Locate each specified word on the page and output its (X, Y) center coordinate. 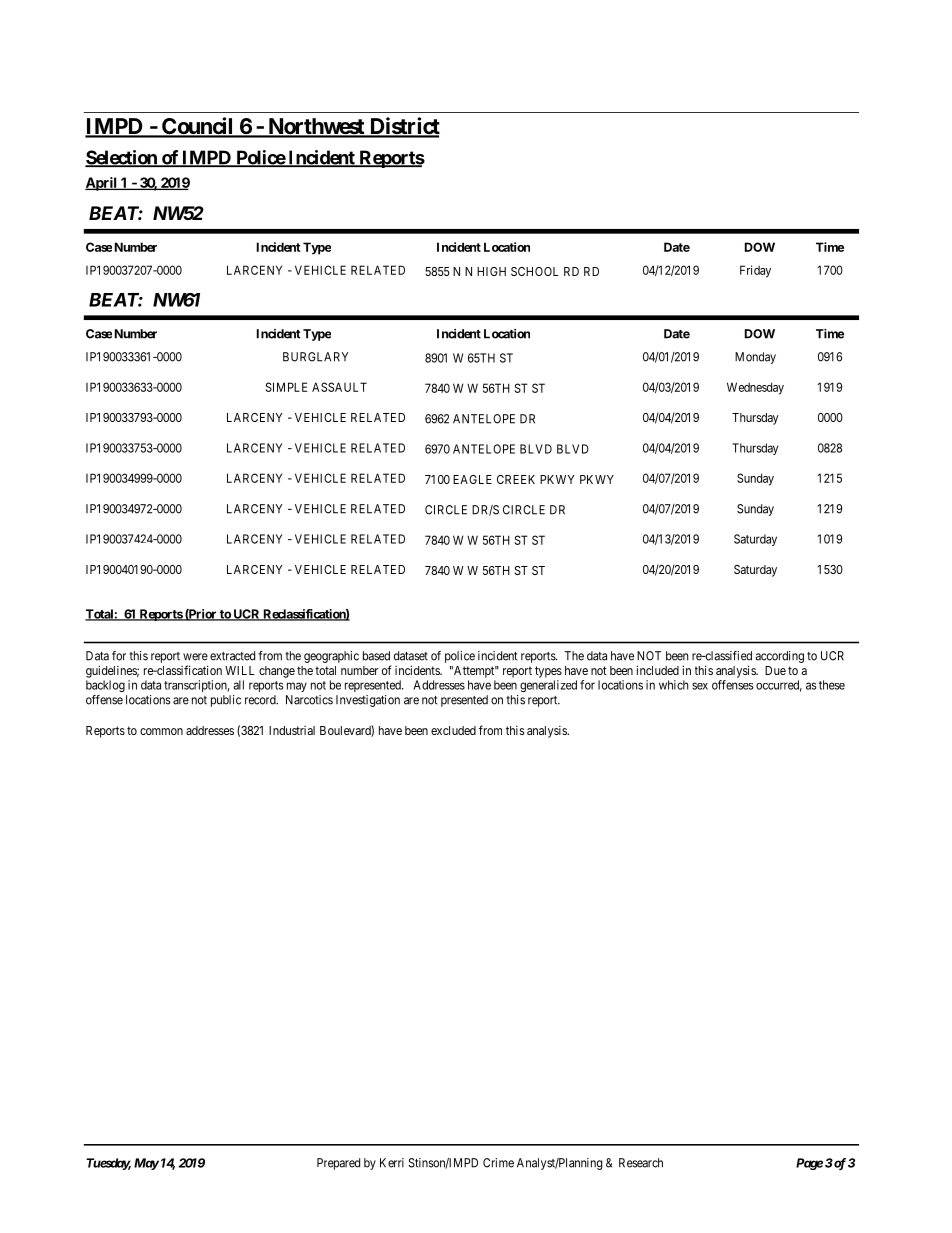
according (779, 657)
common (161, 731)
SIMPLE (286, 387)
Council (198, 127)
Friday (755, 271)
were (195, 657)
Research (641, 1163)
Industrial (292, 730)
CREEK (516, 479)
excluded (453, 730)
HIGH (491, 271)
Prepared (338, 1164)
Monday (755, 358)
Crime (498, 1163)
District (403, 127)
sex (700, 686)
